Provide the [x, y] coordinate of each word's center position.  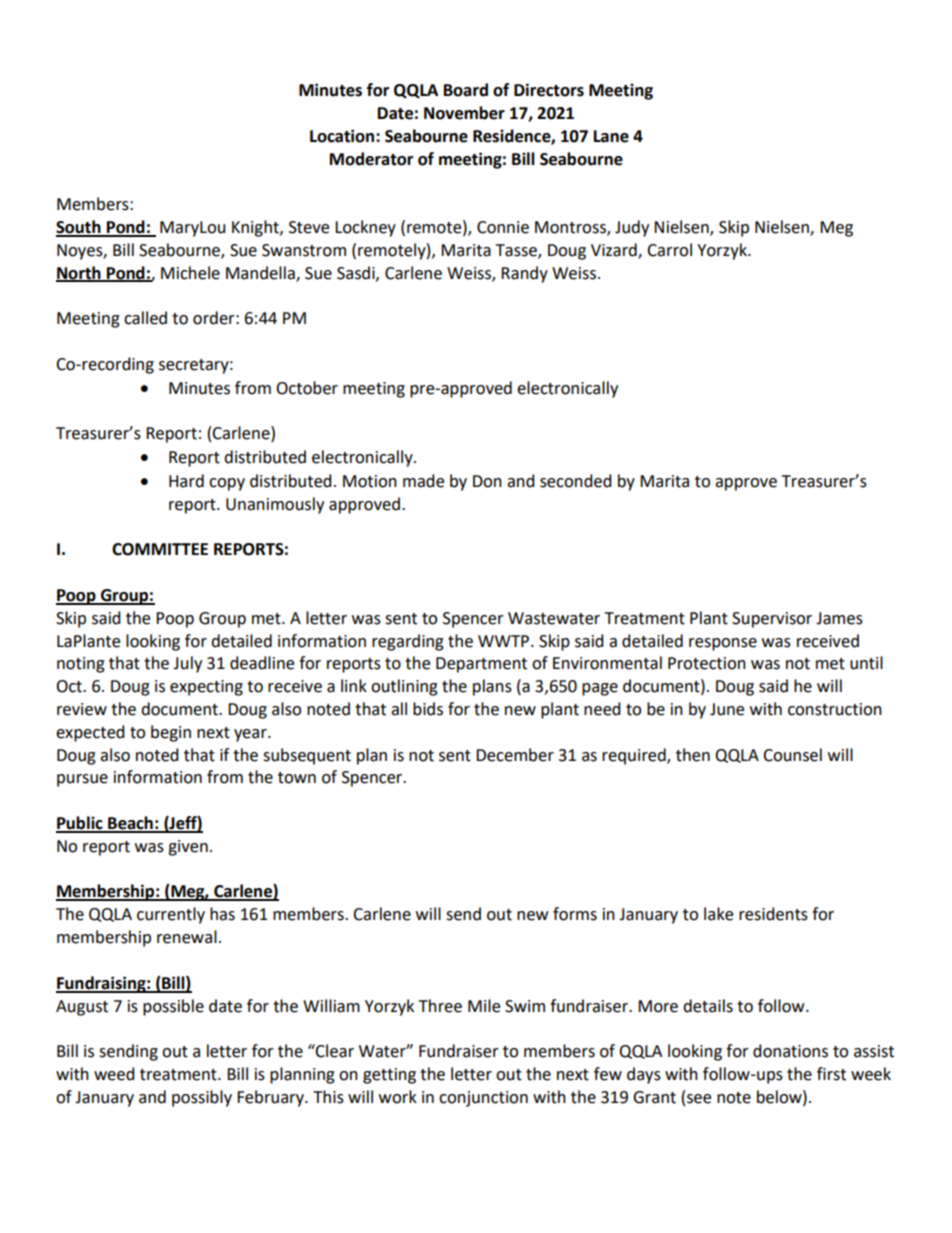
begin [171, 733]
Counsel [792, 755]
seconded [576, 481]
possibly [202, 1098]
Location [343, 136]
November [464, 113]
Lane [611, 136]
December [515, 755]
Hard [186, 481]
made [423, 481]
